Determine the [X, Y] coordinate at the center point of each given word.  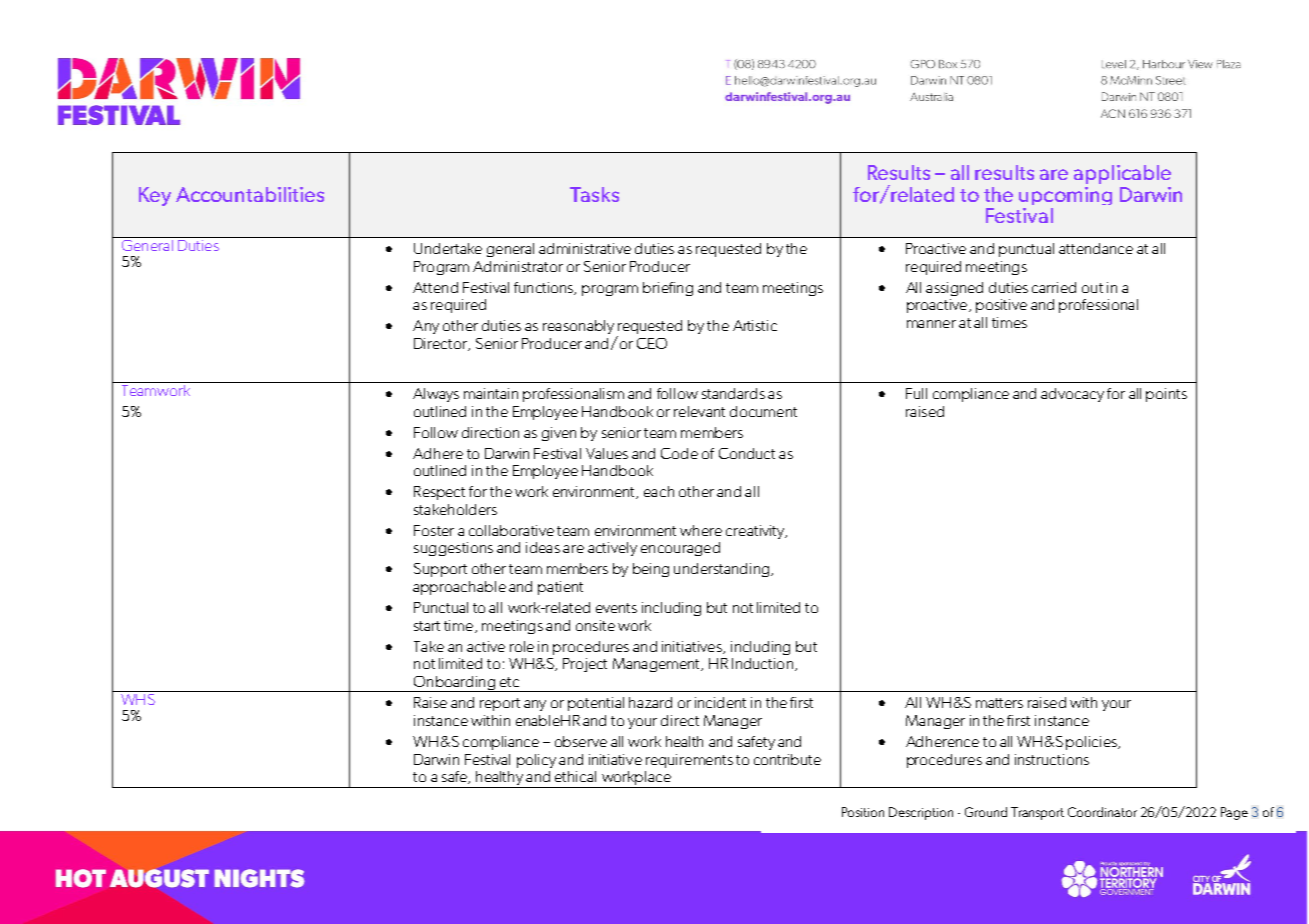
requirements [689, 761]
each [659, 491]
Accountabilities [250, 194]
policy [536, 761]
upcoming [1065, 196]
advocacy [1072, 395]
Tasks [594, 194]
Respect [439, 493]
